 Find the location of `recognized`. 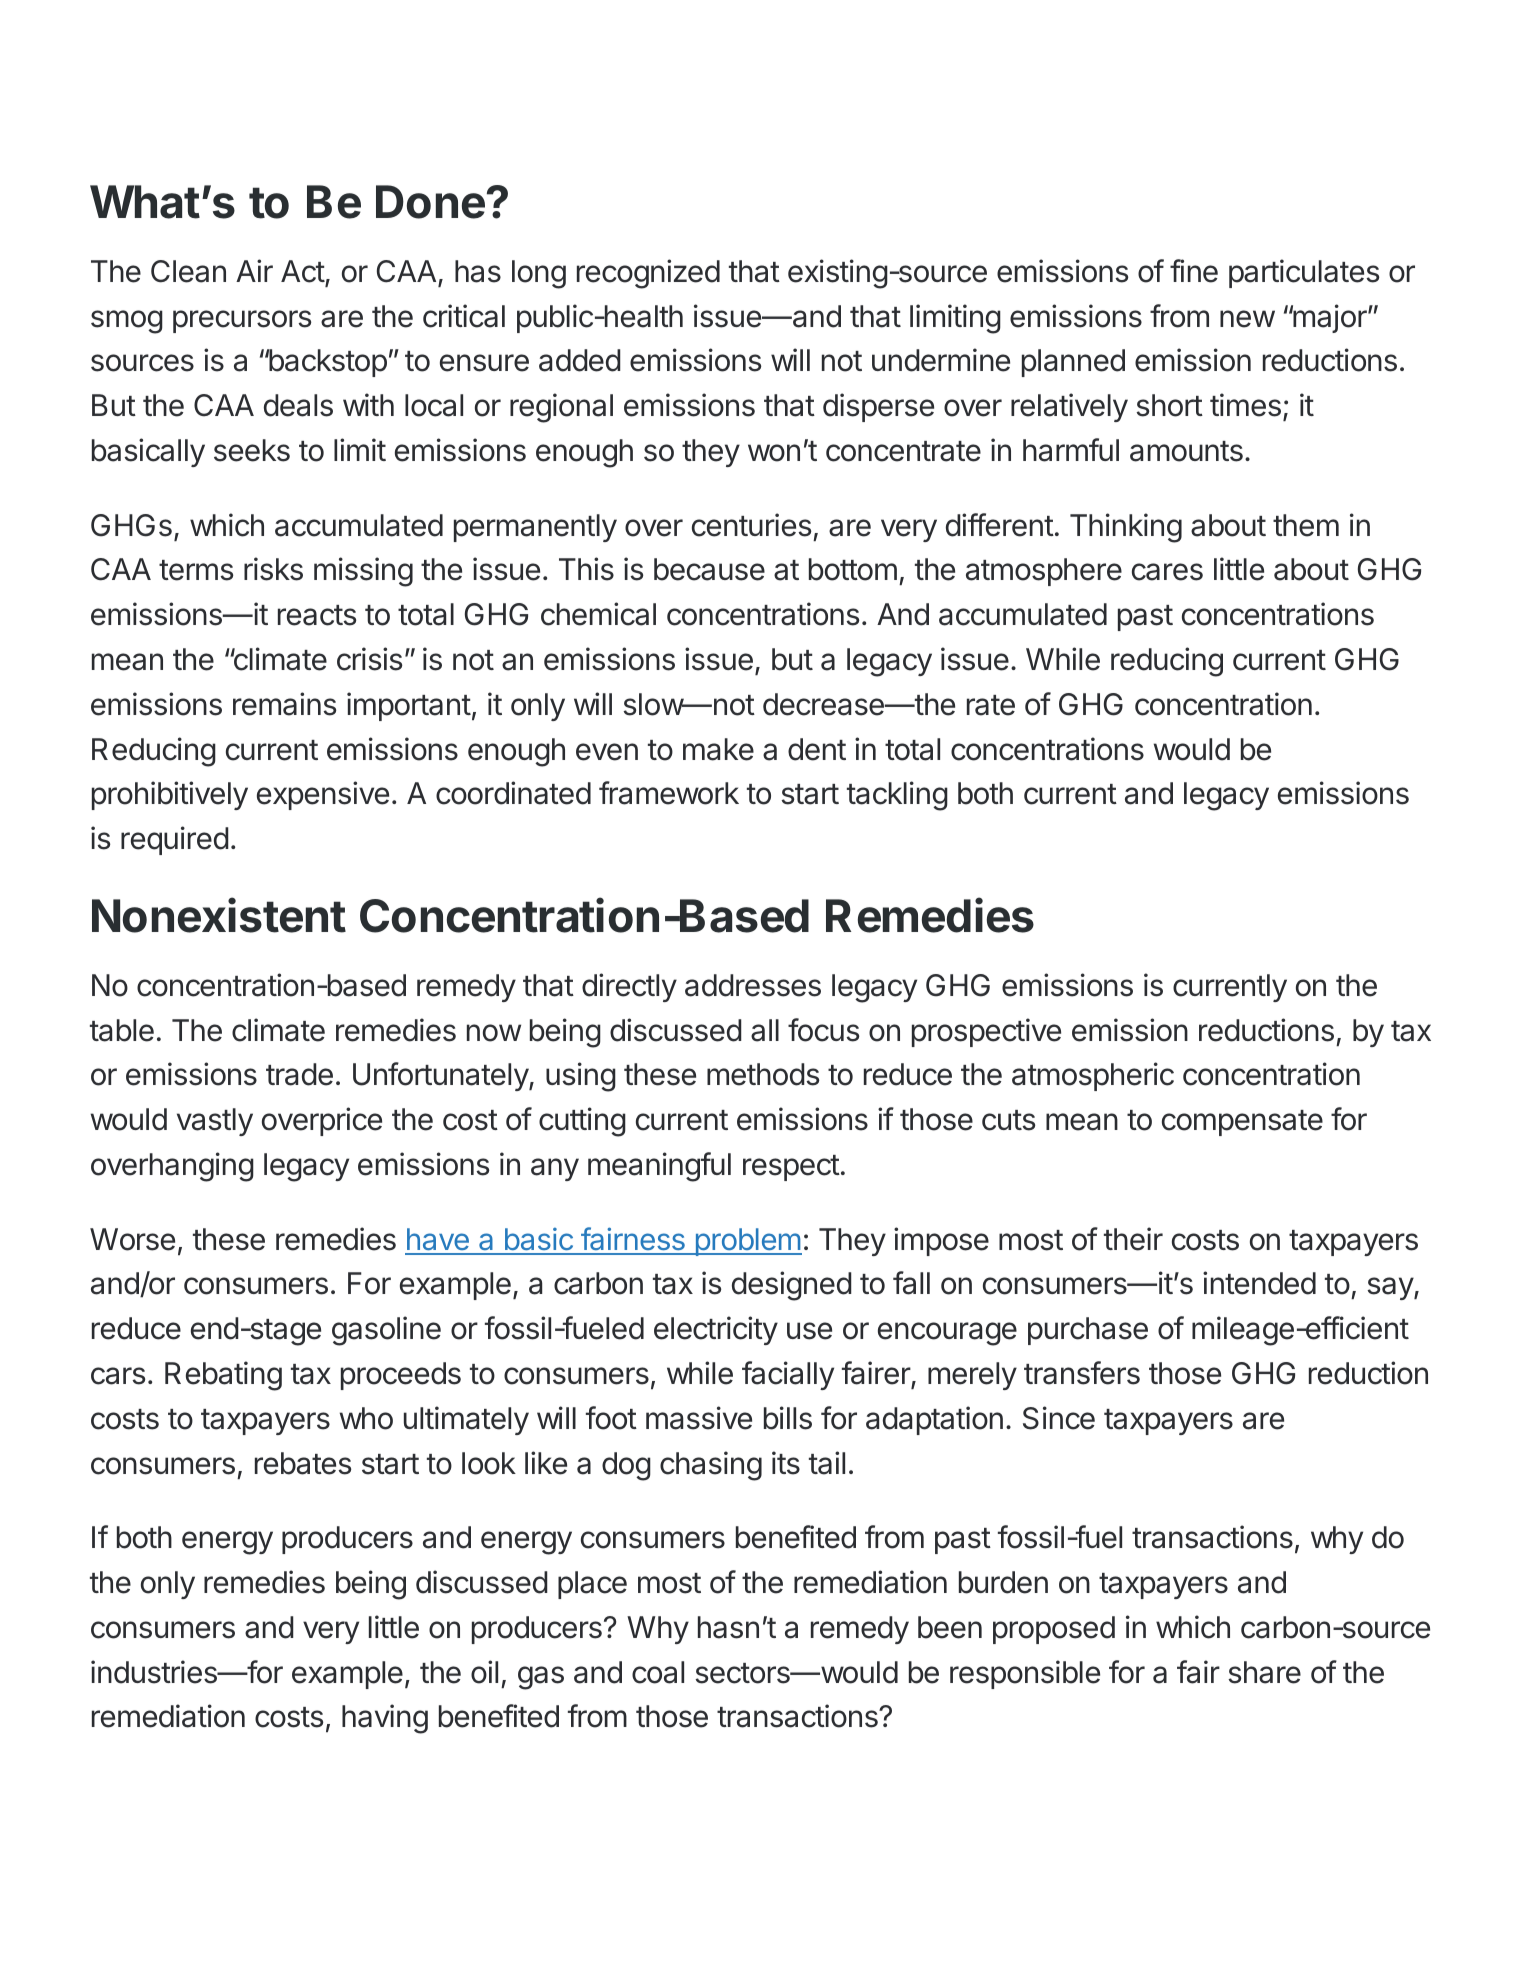

recognized is located at coordinates (648, 274).
